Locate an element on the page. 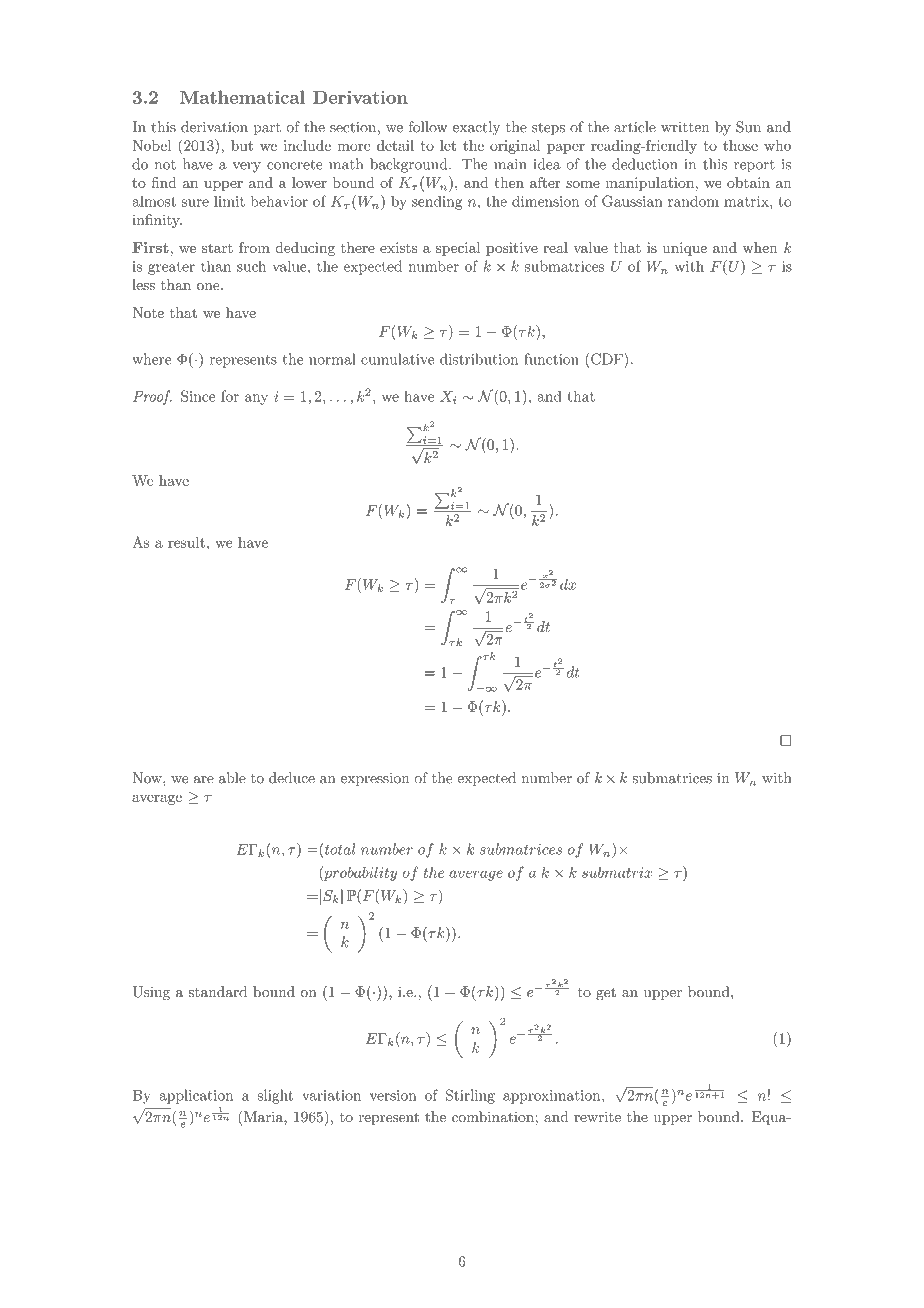 Image resolution: width=924 pixels, height=1308 pixels. CDF is located at coordinates (608, 359).
